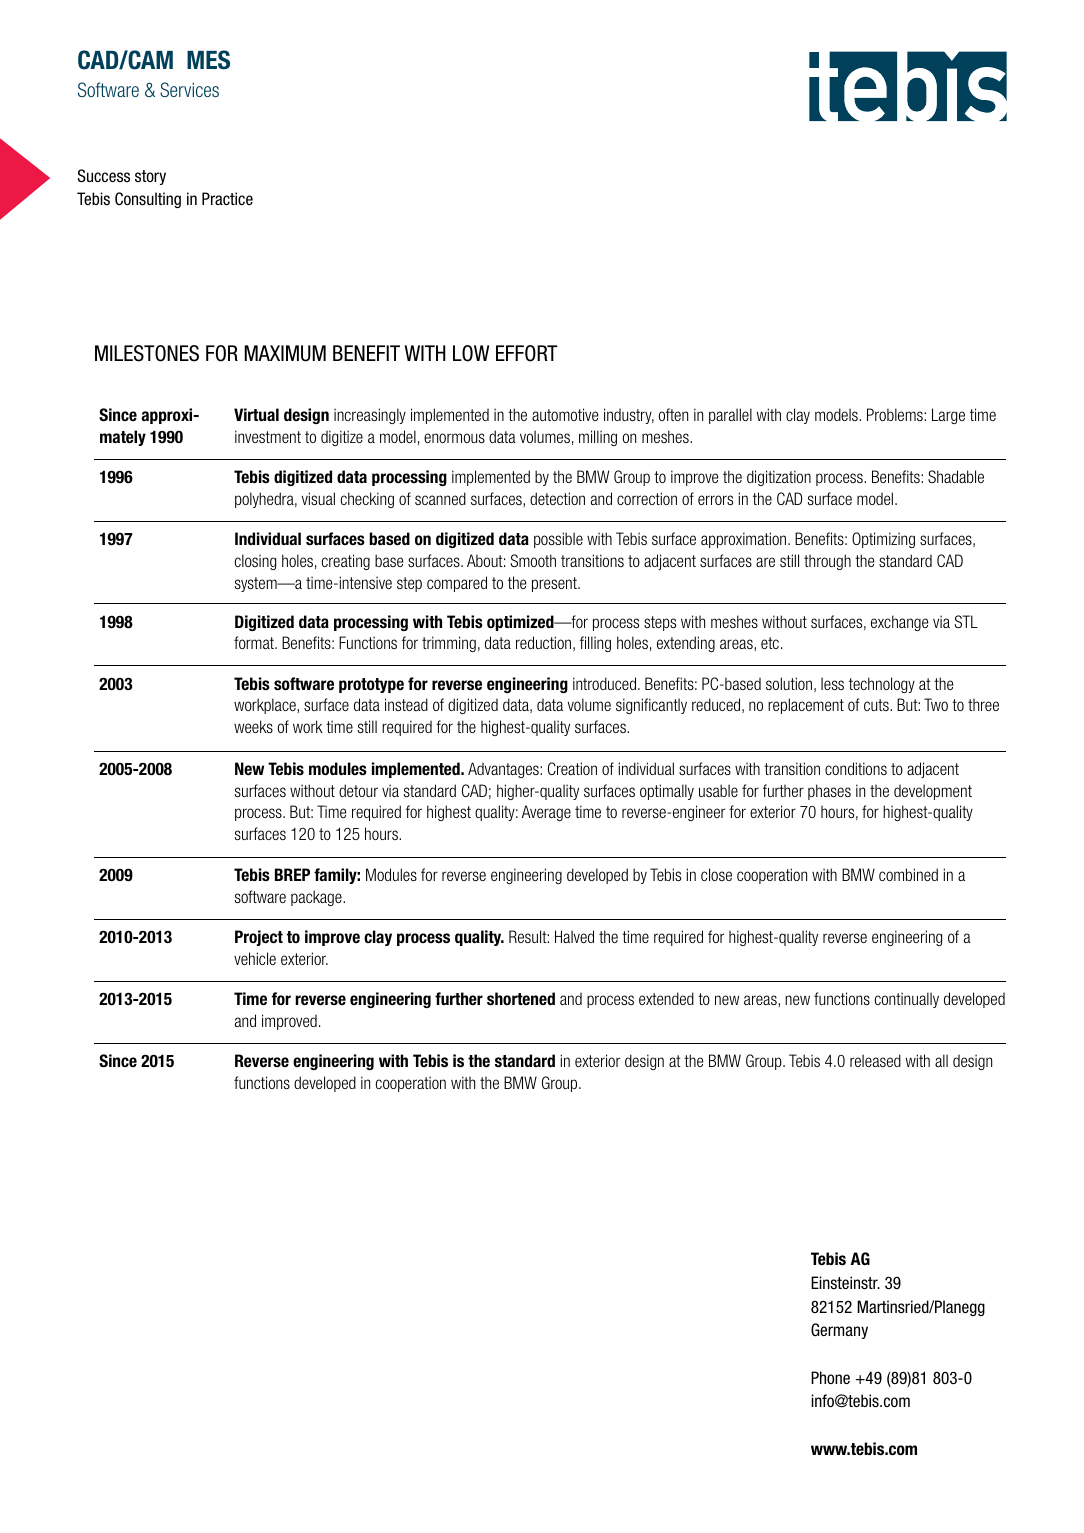  What do you see at coordinates (189, 89) in the page?
I see `Services` at bounding box center [189, 89].
